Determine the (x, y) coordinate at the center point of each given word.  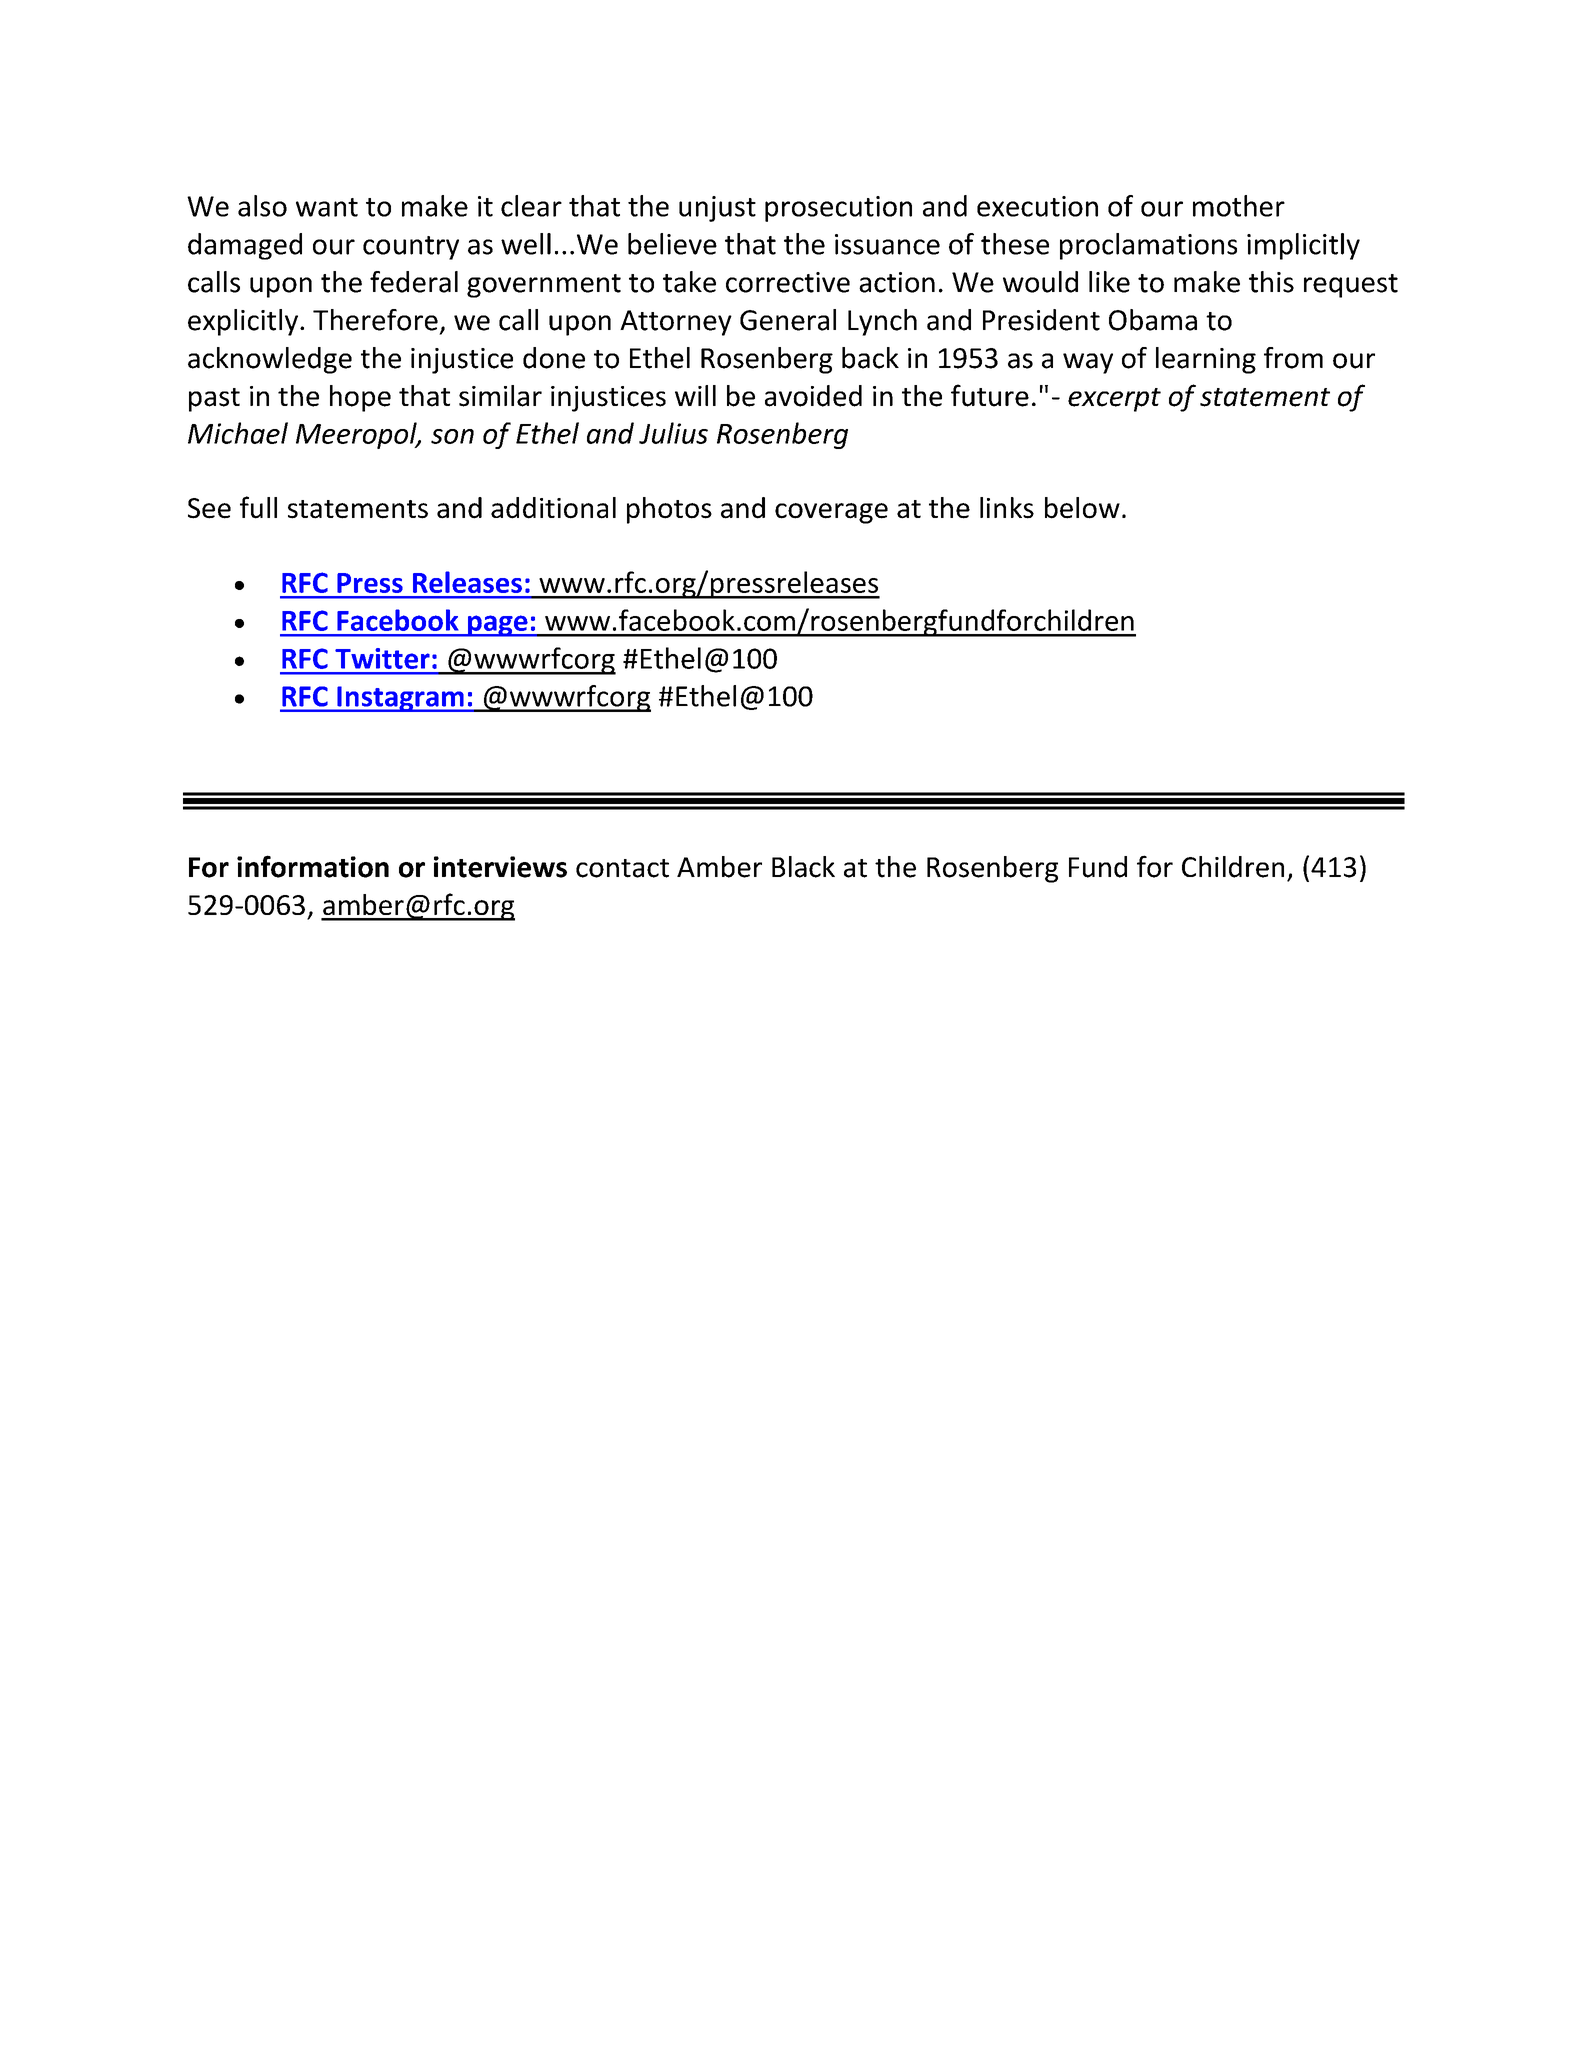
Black (803, 867)
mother (1239, 206)
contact (622, 868)
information (313, 866)
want (327, 207)
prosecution (838, 209)
